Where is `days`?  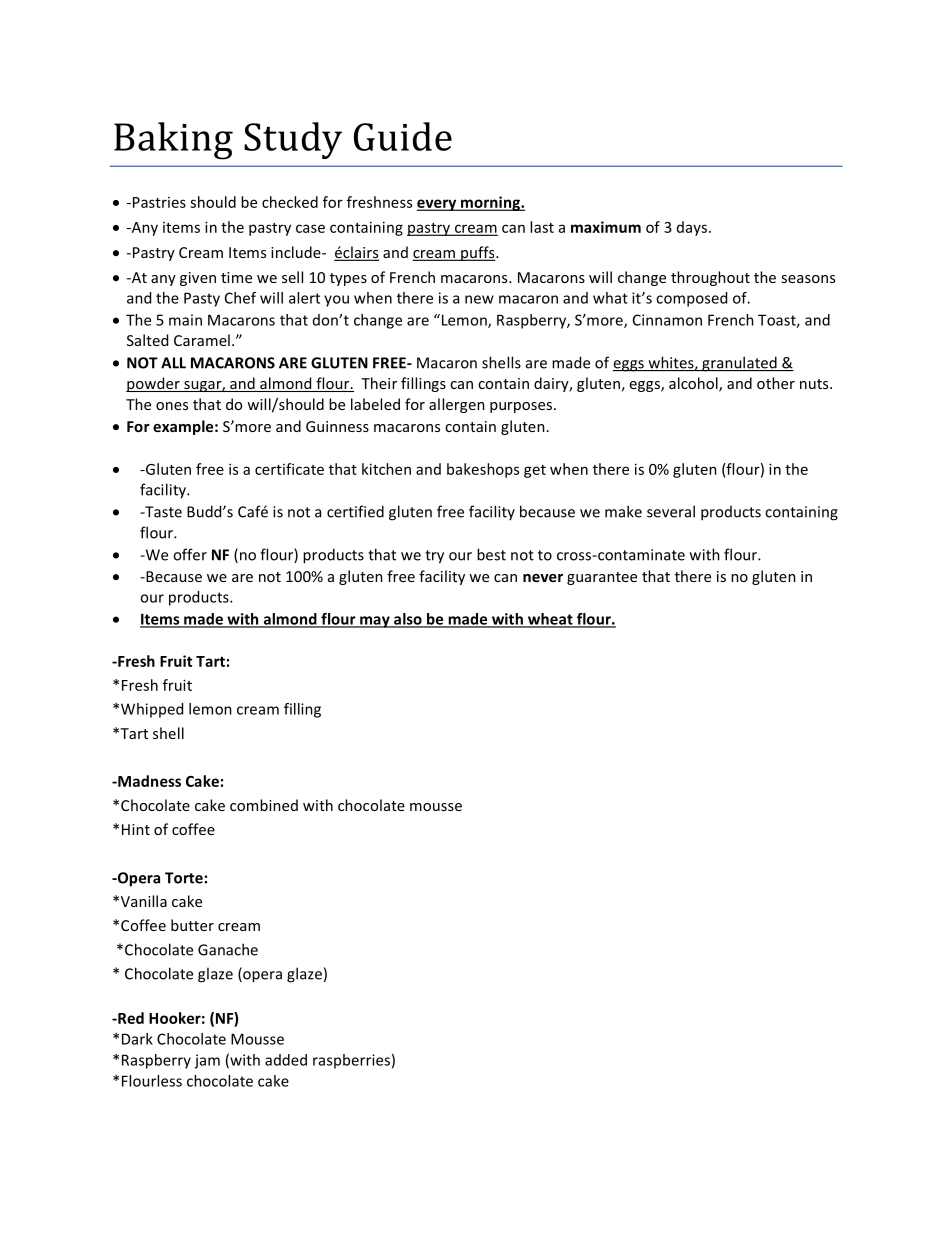
days is located at coordinates (692, 228).
